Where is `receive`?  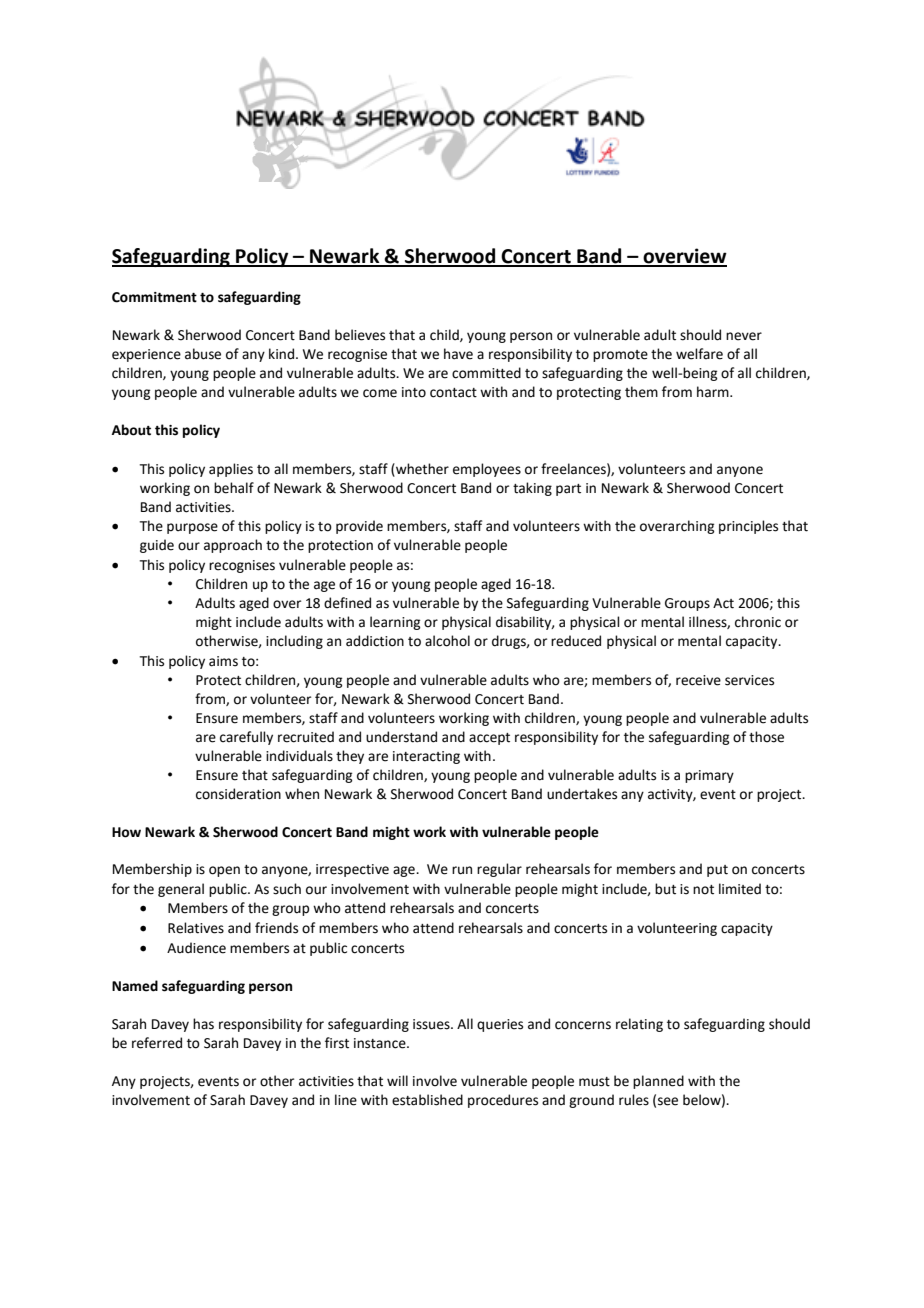
receive is located at coordinates (698, 680).
